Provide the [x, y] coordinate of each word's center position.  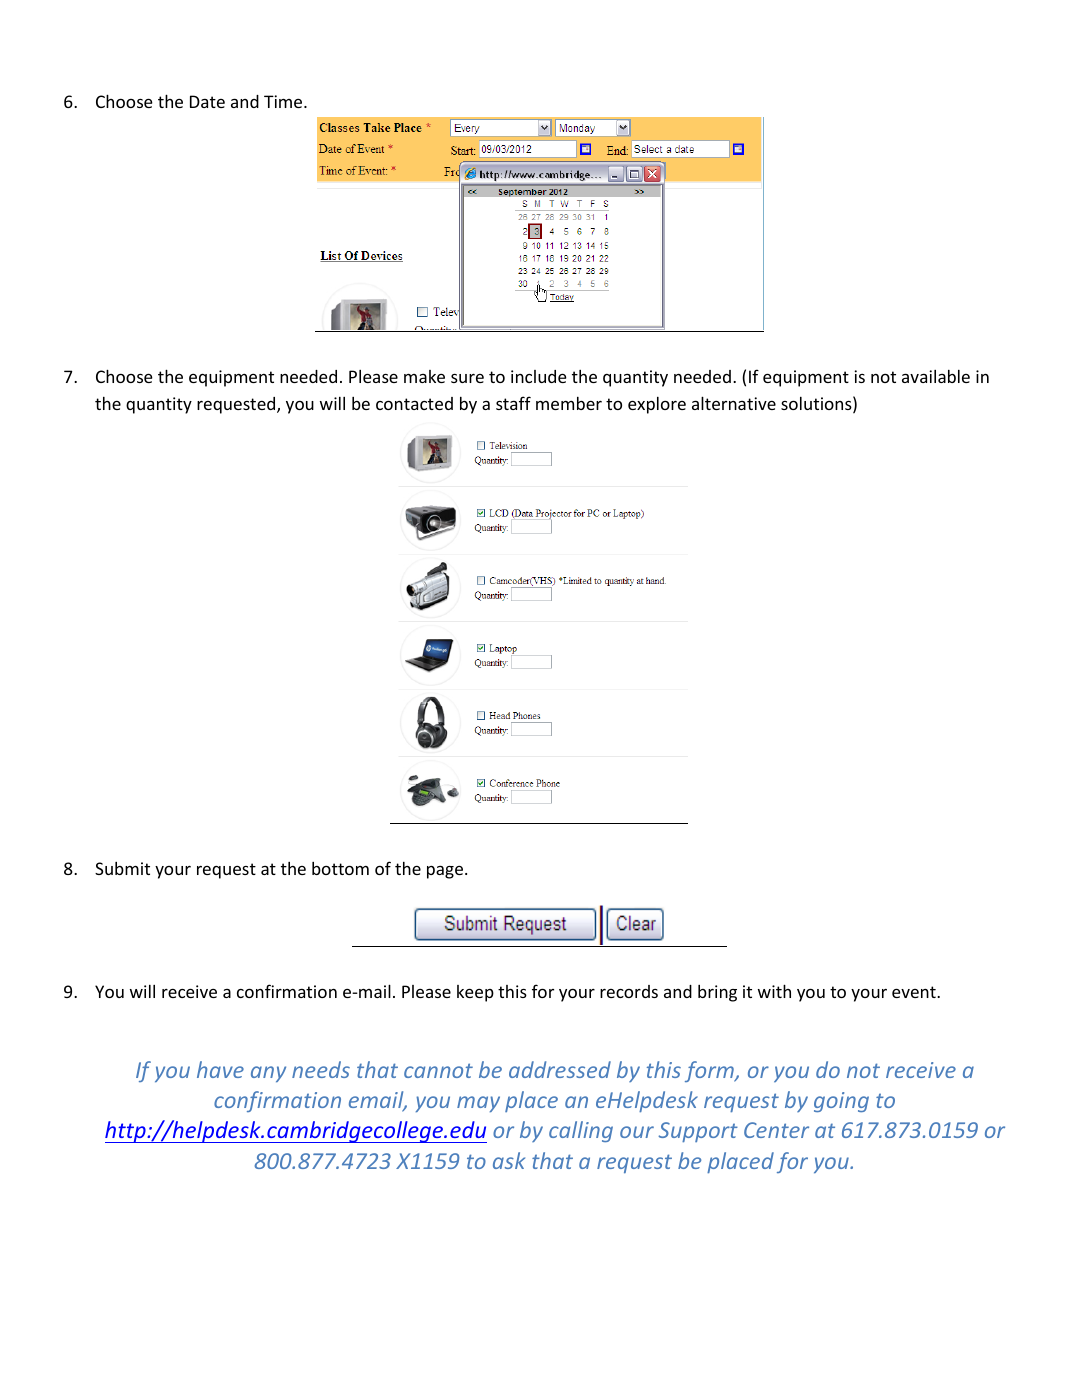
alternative [734, 403]
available [936, 376]
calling [581, 1131]
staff [513, 403]
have [220, 1069]
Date [207, 101]
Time [284, 101]
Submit [122, 868]
